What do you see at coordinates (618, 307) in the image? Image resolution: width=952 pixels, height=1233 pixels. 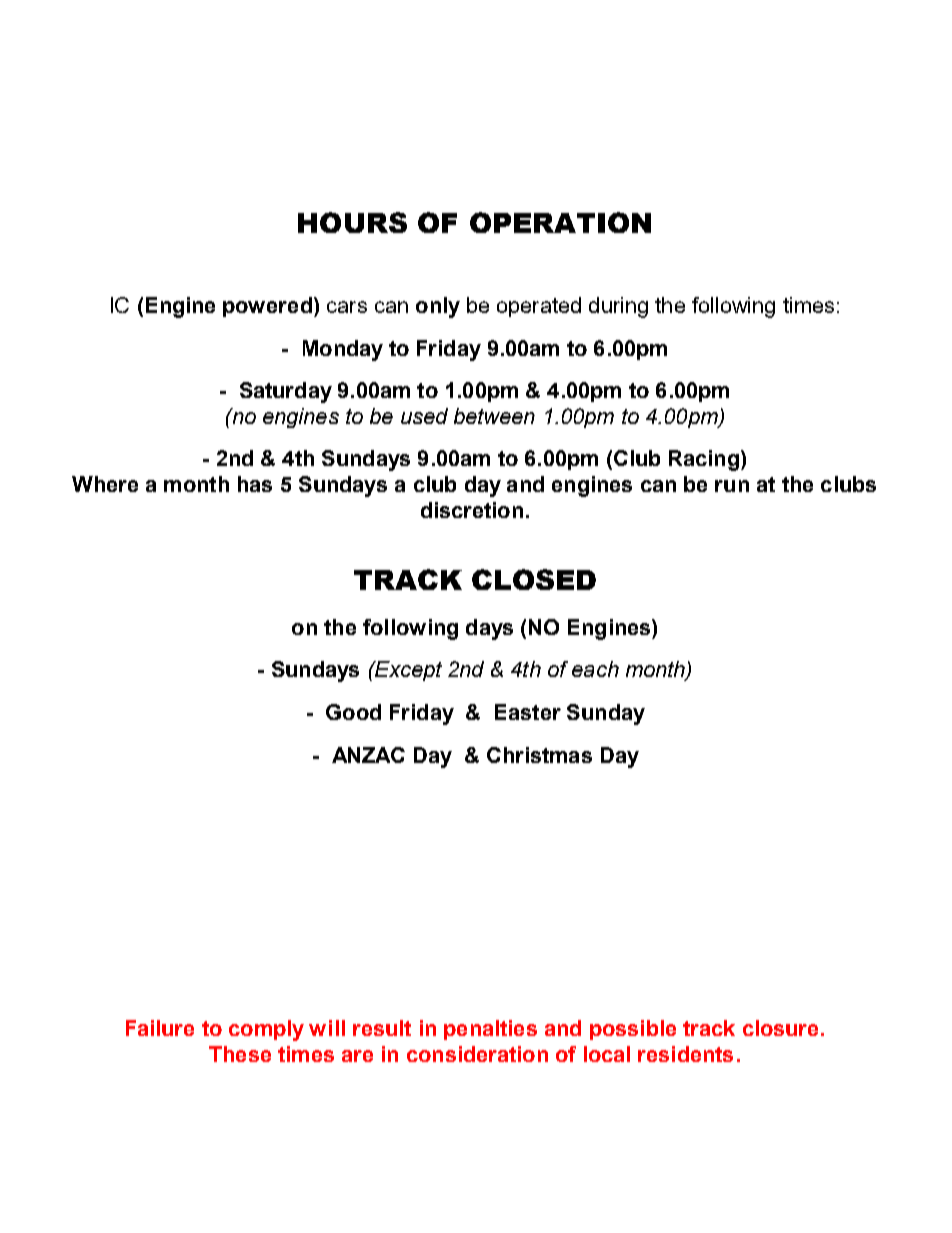 I see `during` at bounding box center [618, 307].
